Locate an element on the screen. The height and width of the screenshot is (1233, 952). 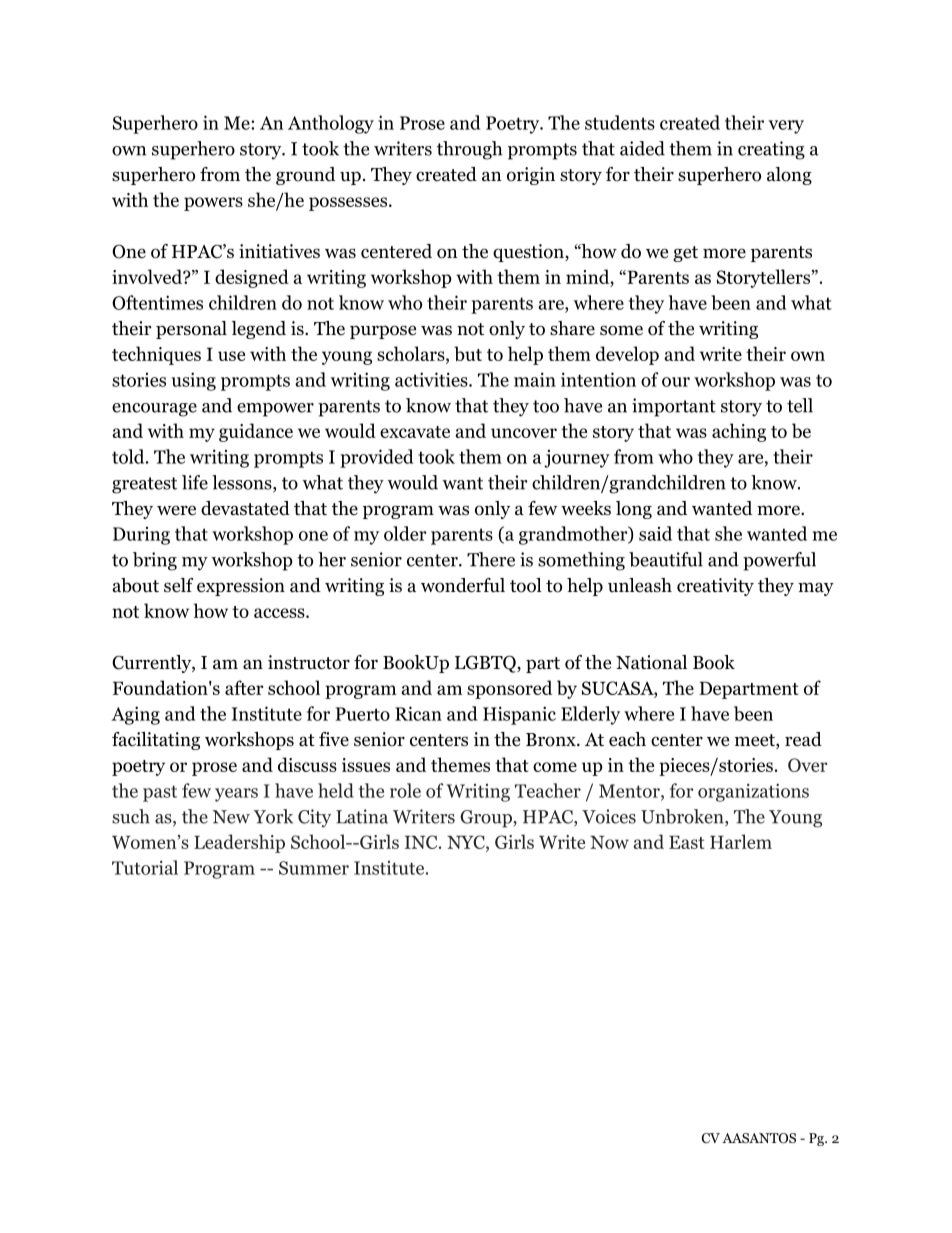
ground is located at coordinates (305, 176).
